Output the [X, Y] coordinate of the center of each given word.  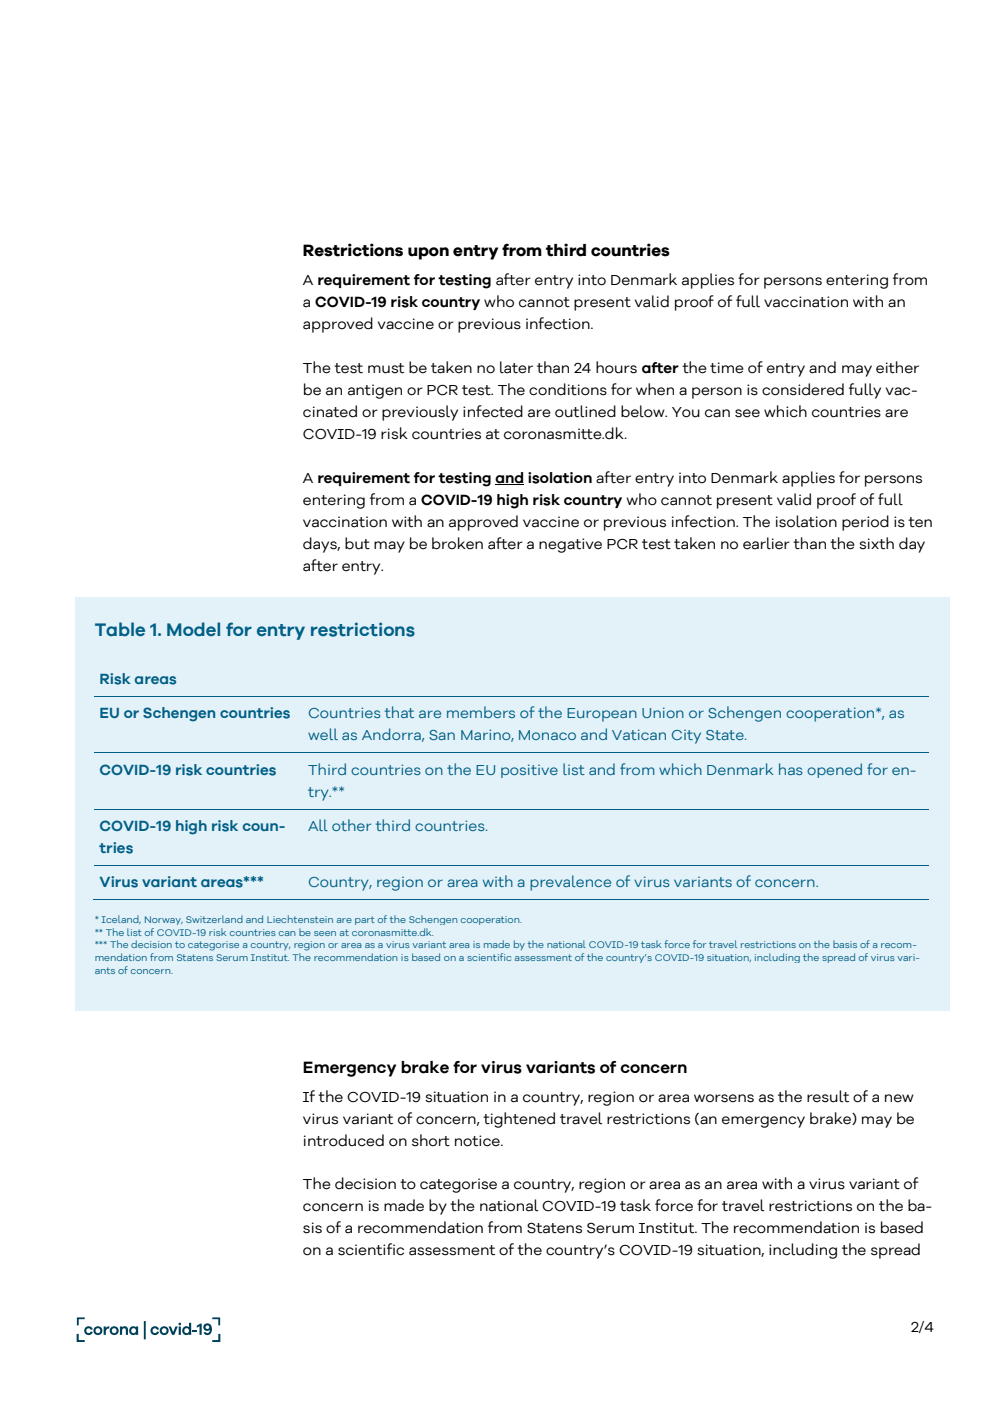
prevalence [570, 883]
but [357, 543]
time [727, 368]
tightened [519, 1120]
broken [457, 543]
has [791, 769]
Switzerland [214, 919]
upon [428, 253]
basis [845, 944]
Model [193, 629]
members [481, 712]
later [516, 367]
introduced [344, 1140]
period [865, 523]
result [828, 1096]
